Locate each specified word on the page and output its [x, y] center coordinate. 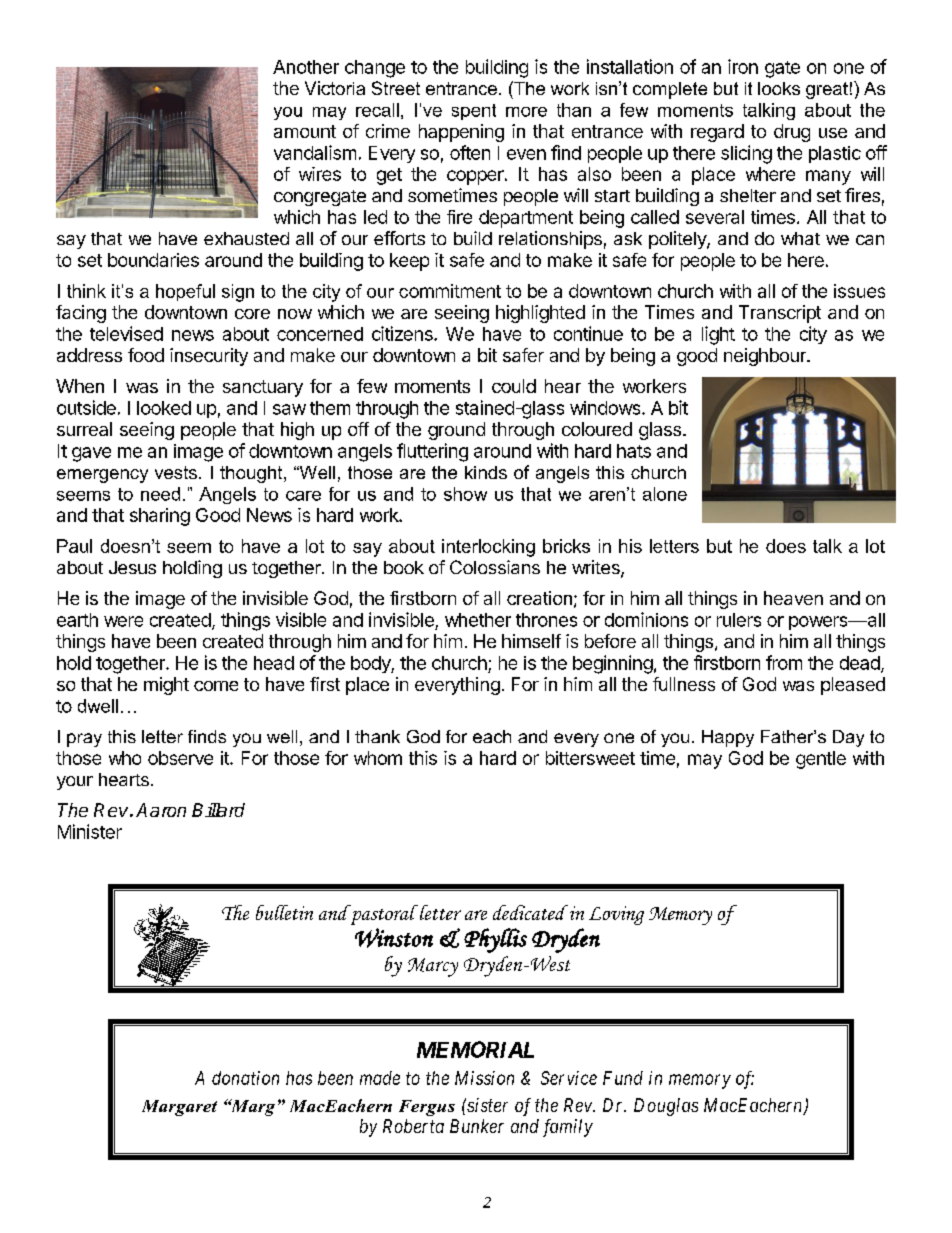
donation [245, 1078]
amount [305, 131]
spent [474, 112]
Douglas [666, 1107]
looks [779, 88]
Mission [484, 1078]
